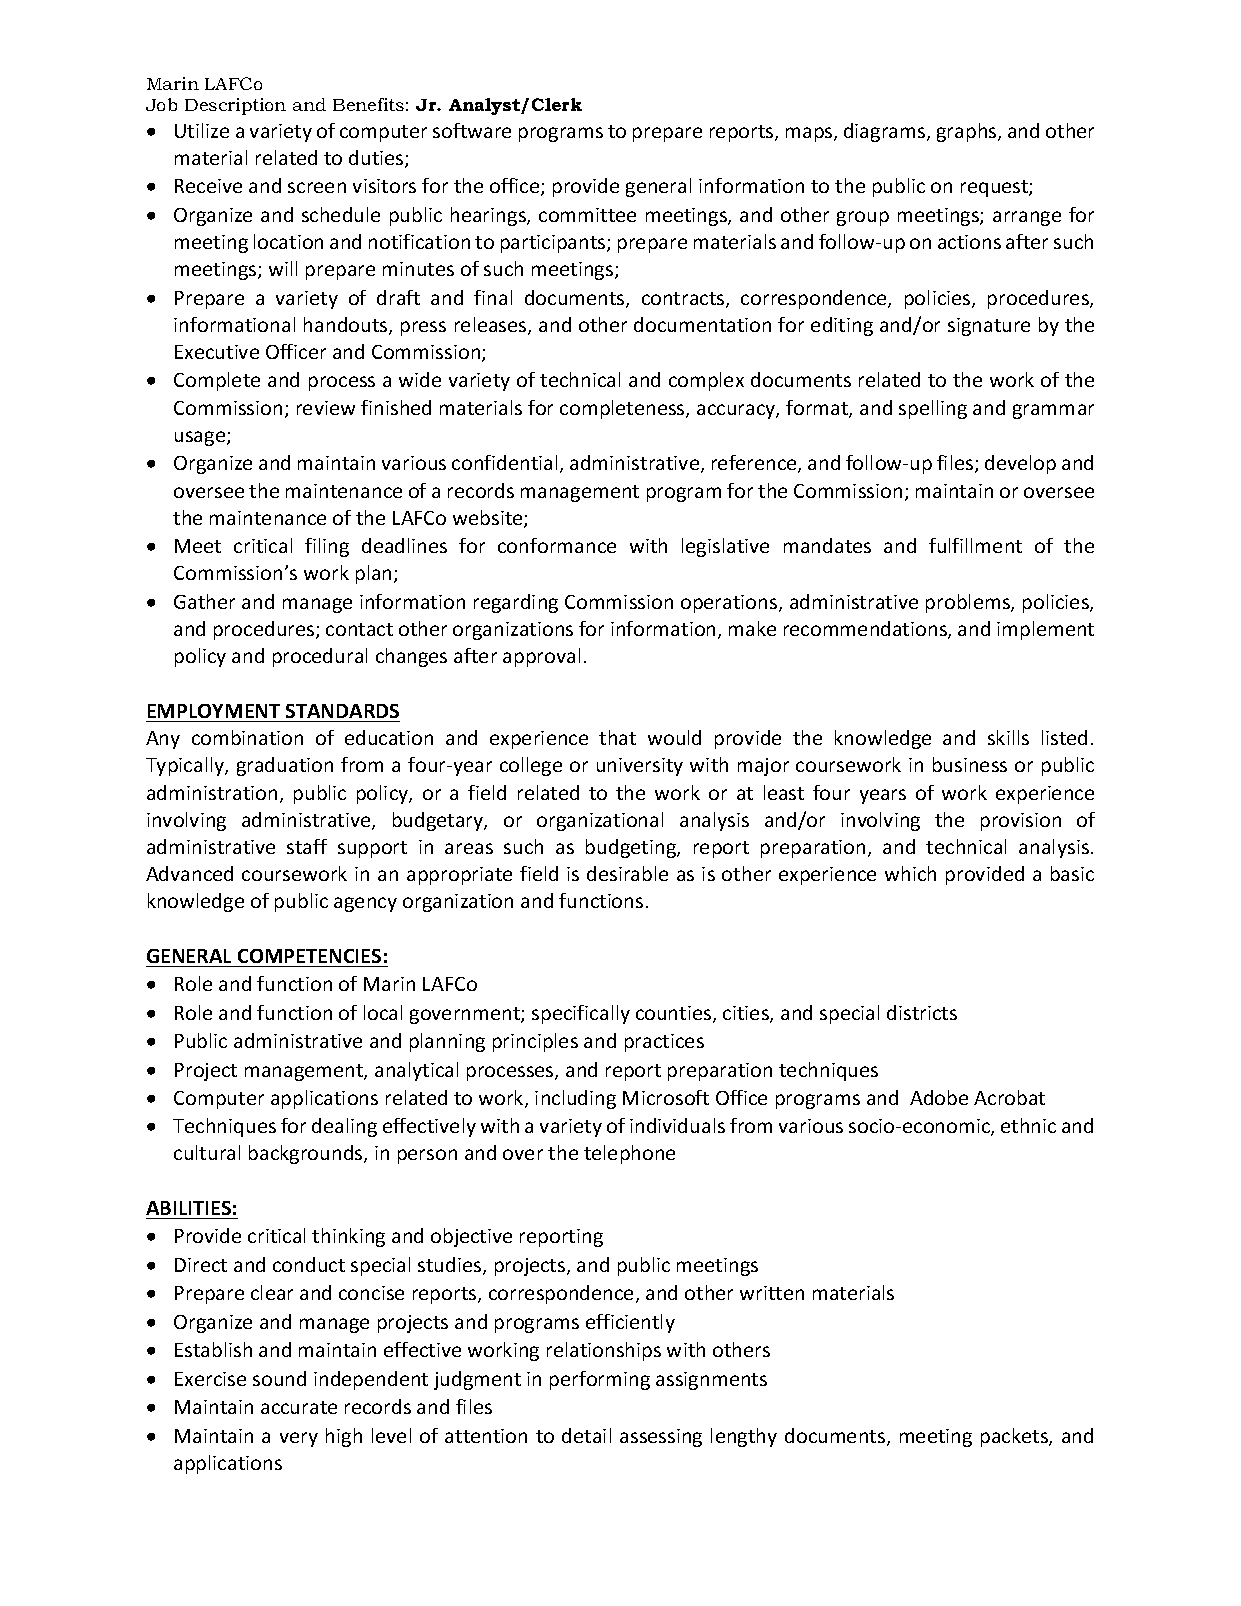  Describe the element at coordinates (1015, 1437) in the page. I see `packets` at that location.
